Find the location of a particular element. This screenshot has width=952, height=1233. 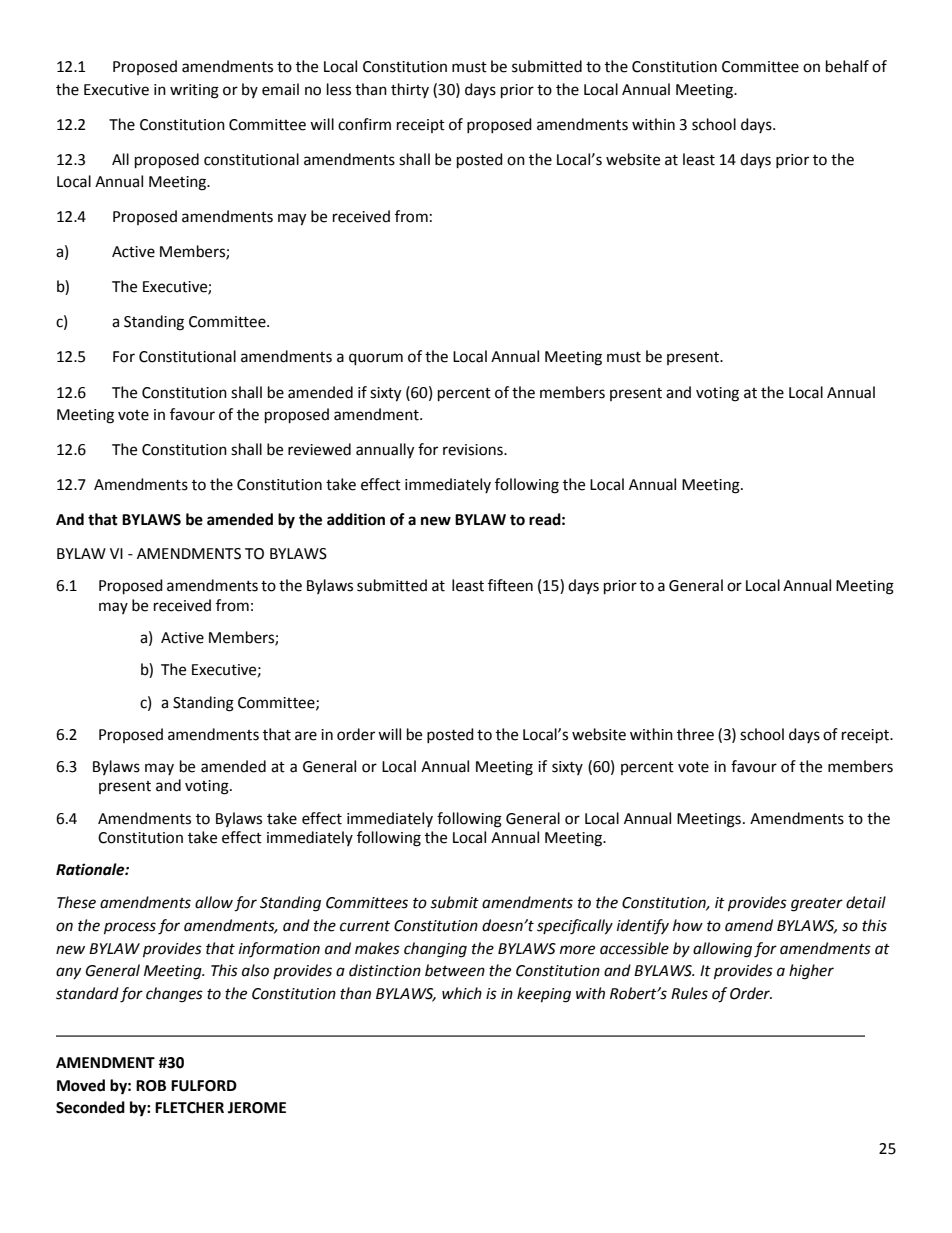

reviewed is located at coordinates (319, 449).
